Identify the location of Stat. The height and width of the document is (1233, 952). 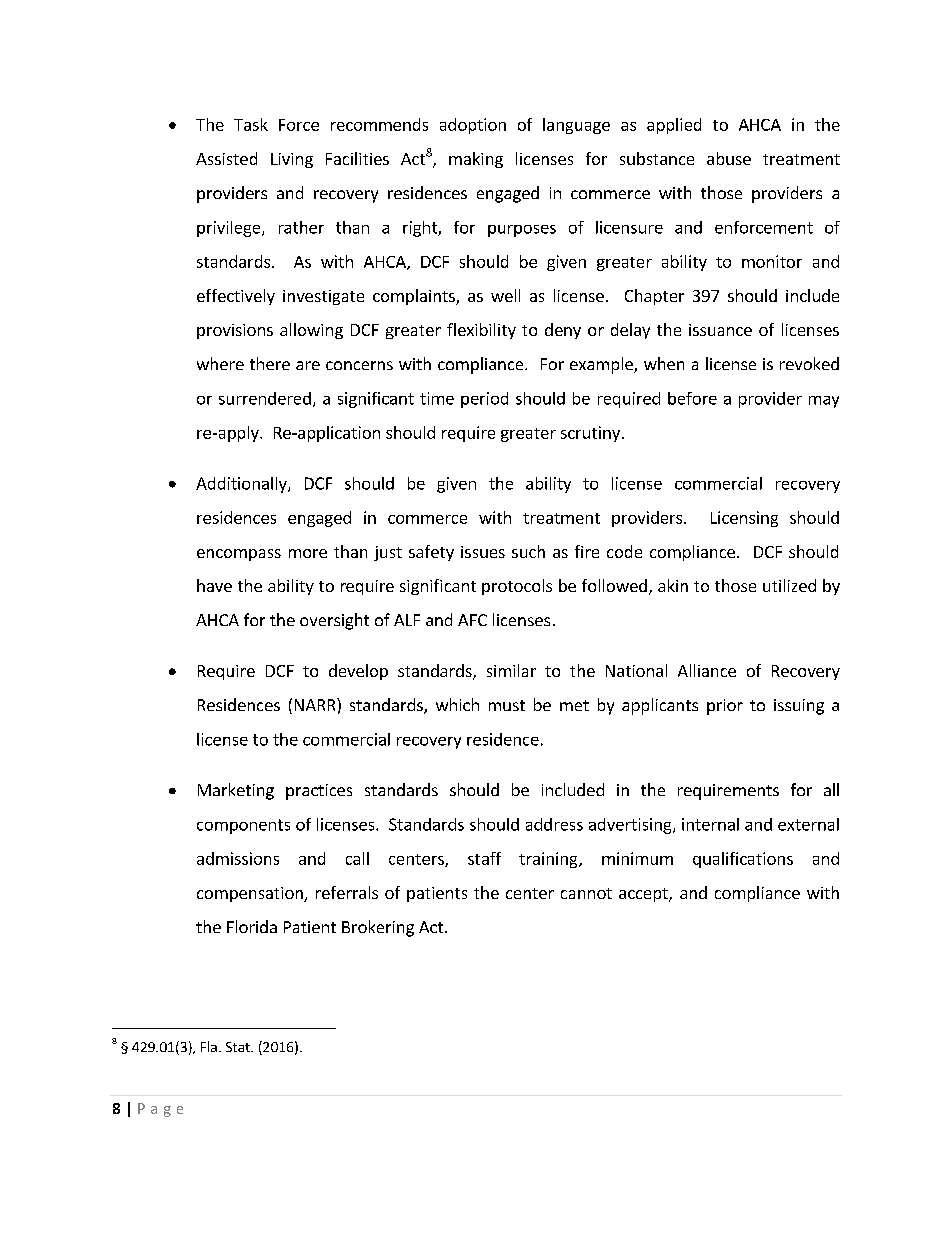
(239, 1047).
